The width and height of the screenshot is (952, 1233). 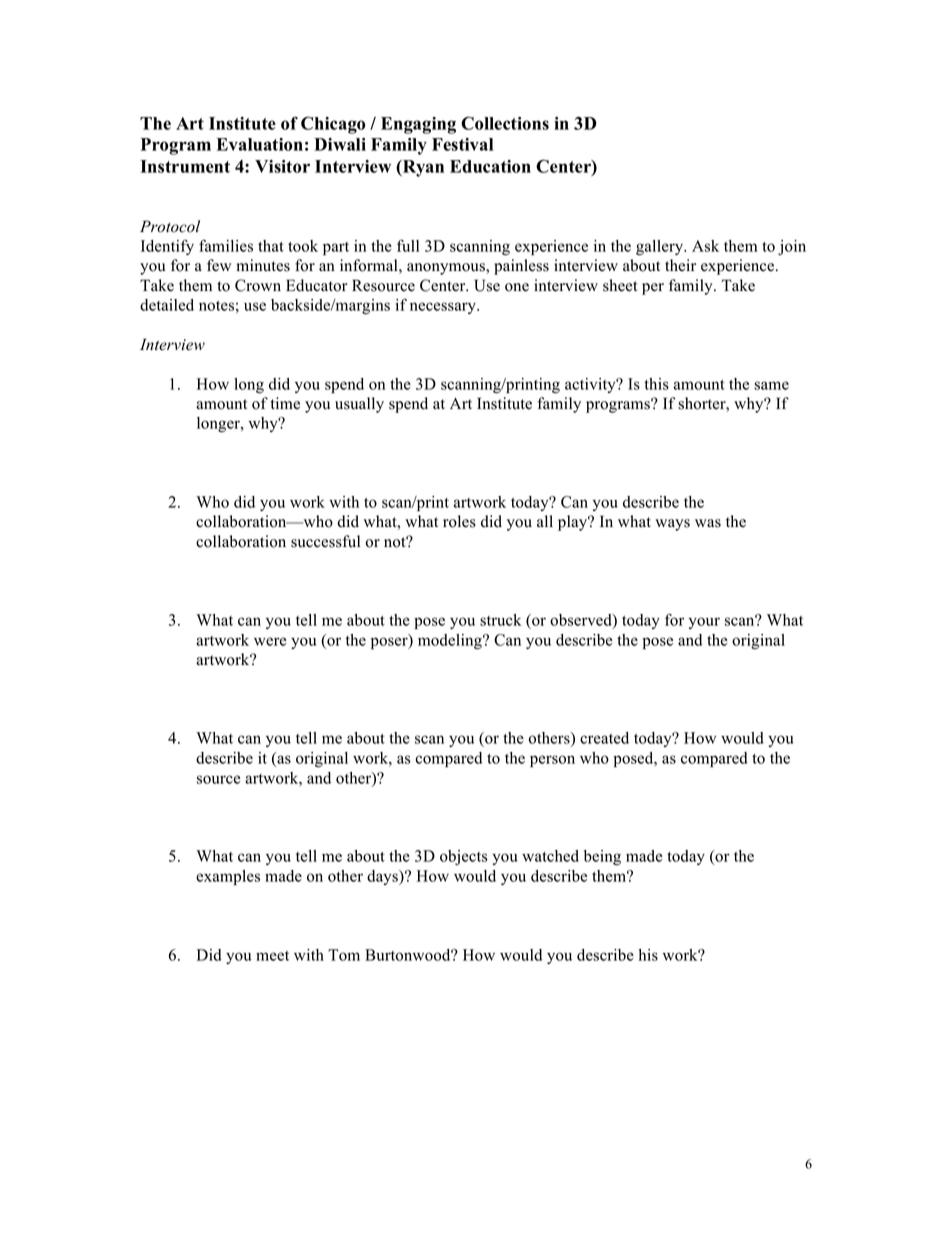 I want to click on roles, so click(x=459, y=521).
